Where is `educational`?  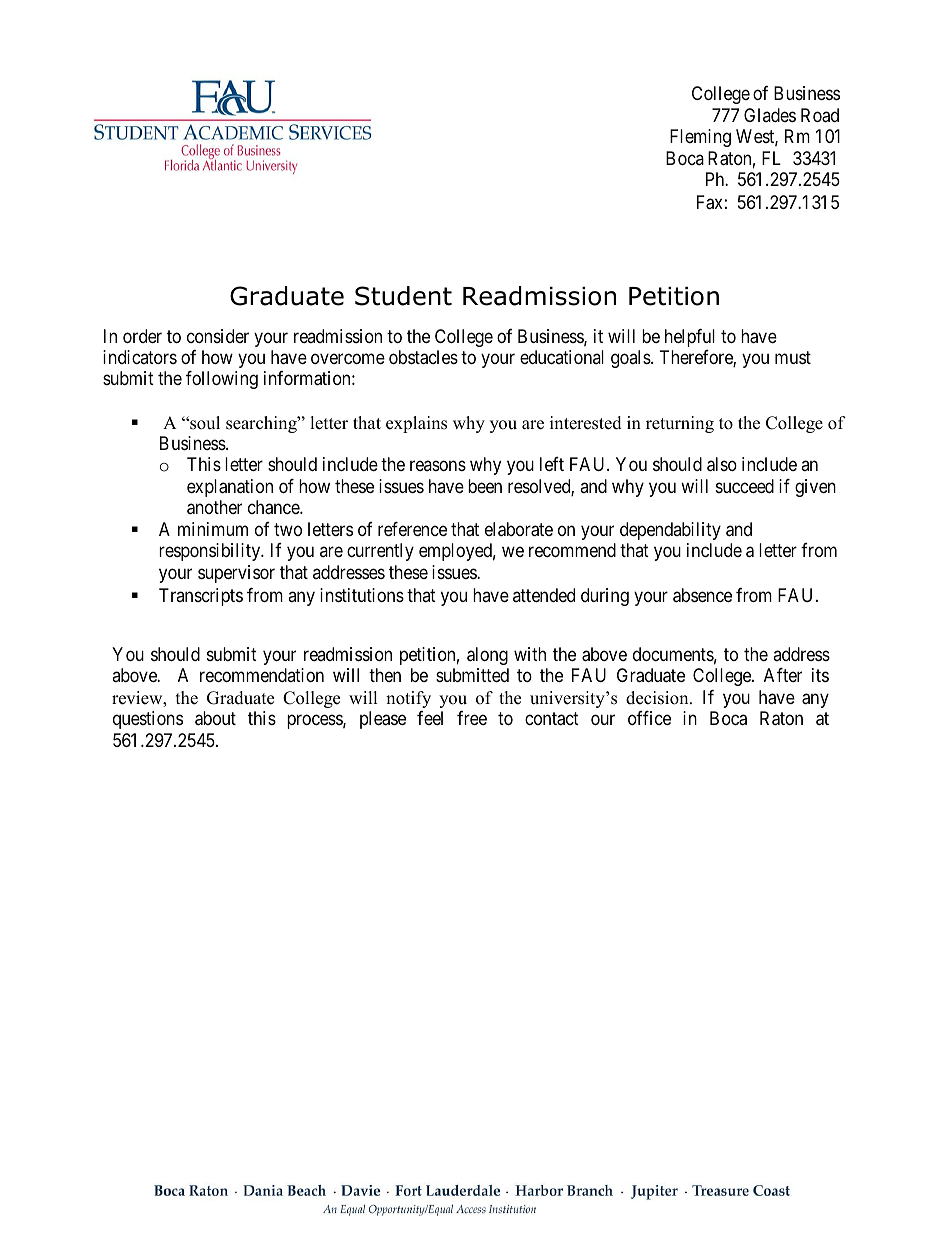 educational is located at coordinates (562, 357).
